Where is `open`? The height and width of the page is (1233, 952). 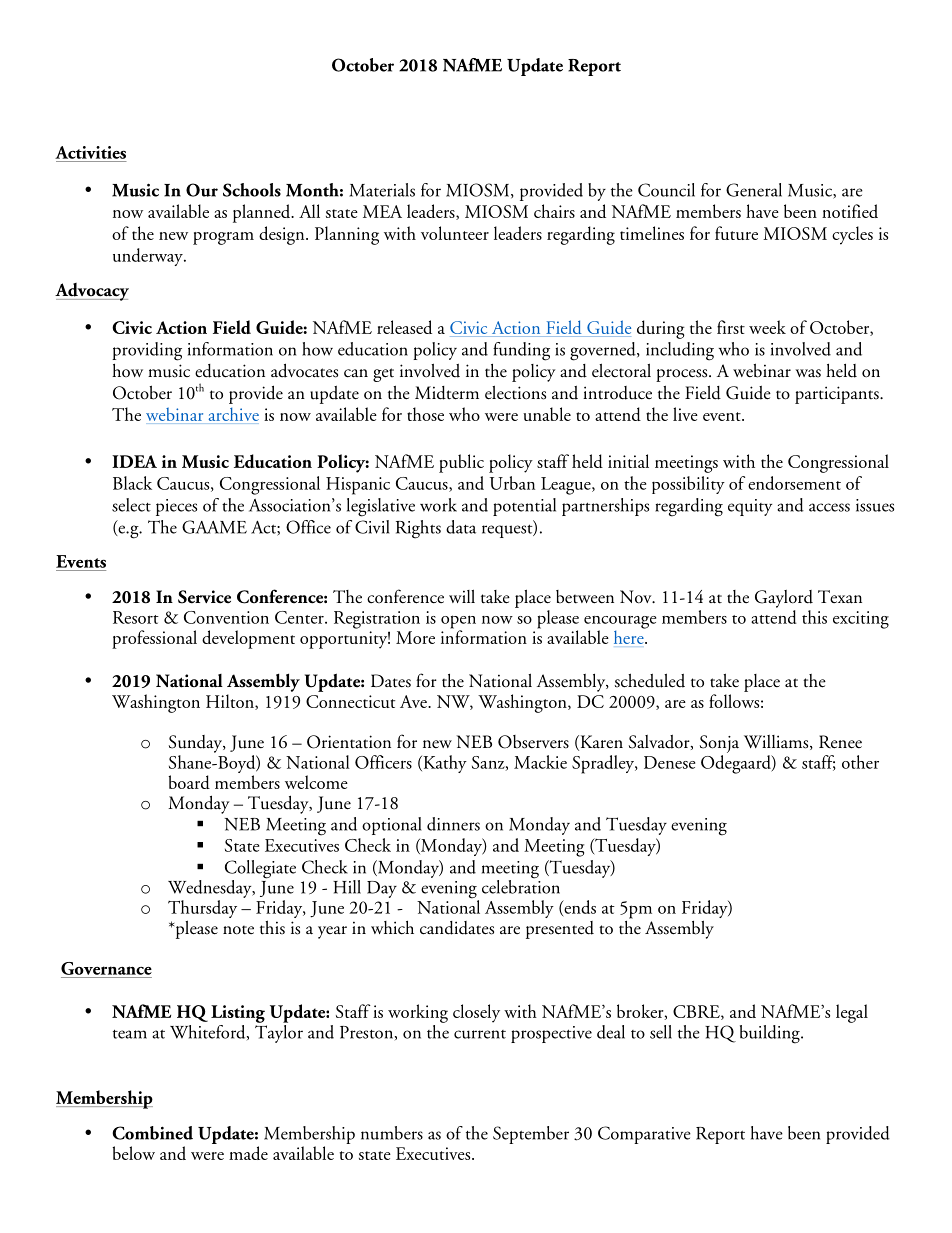 open is located at coordinates (458, 623).
